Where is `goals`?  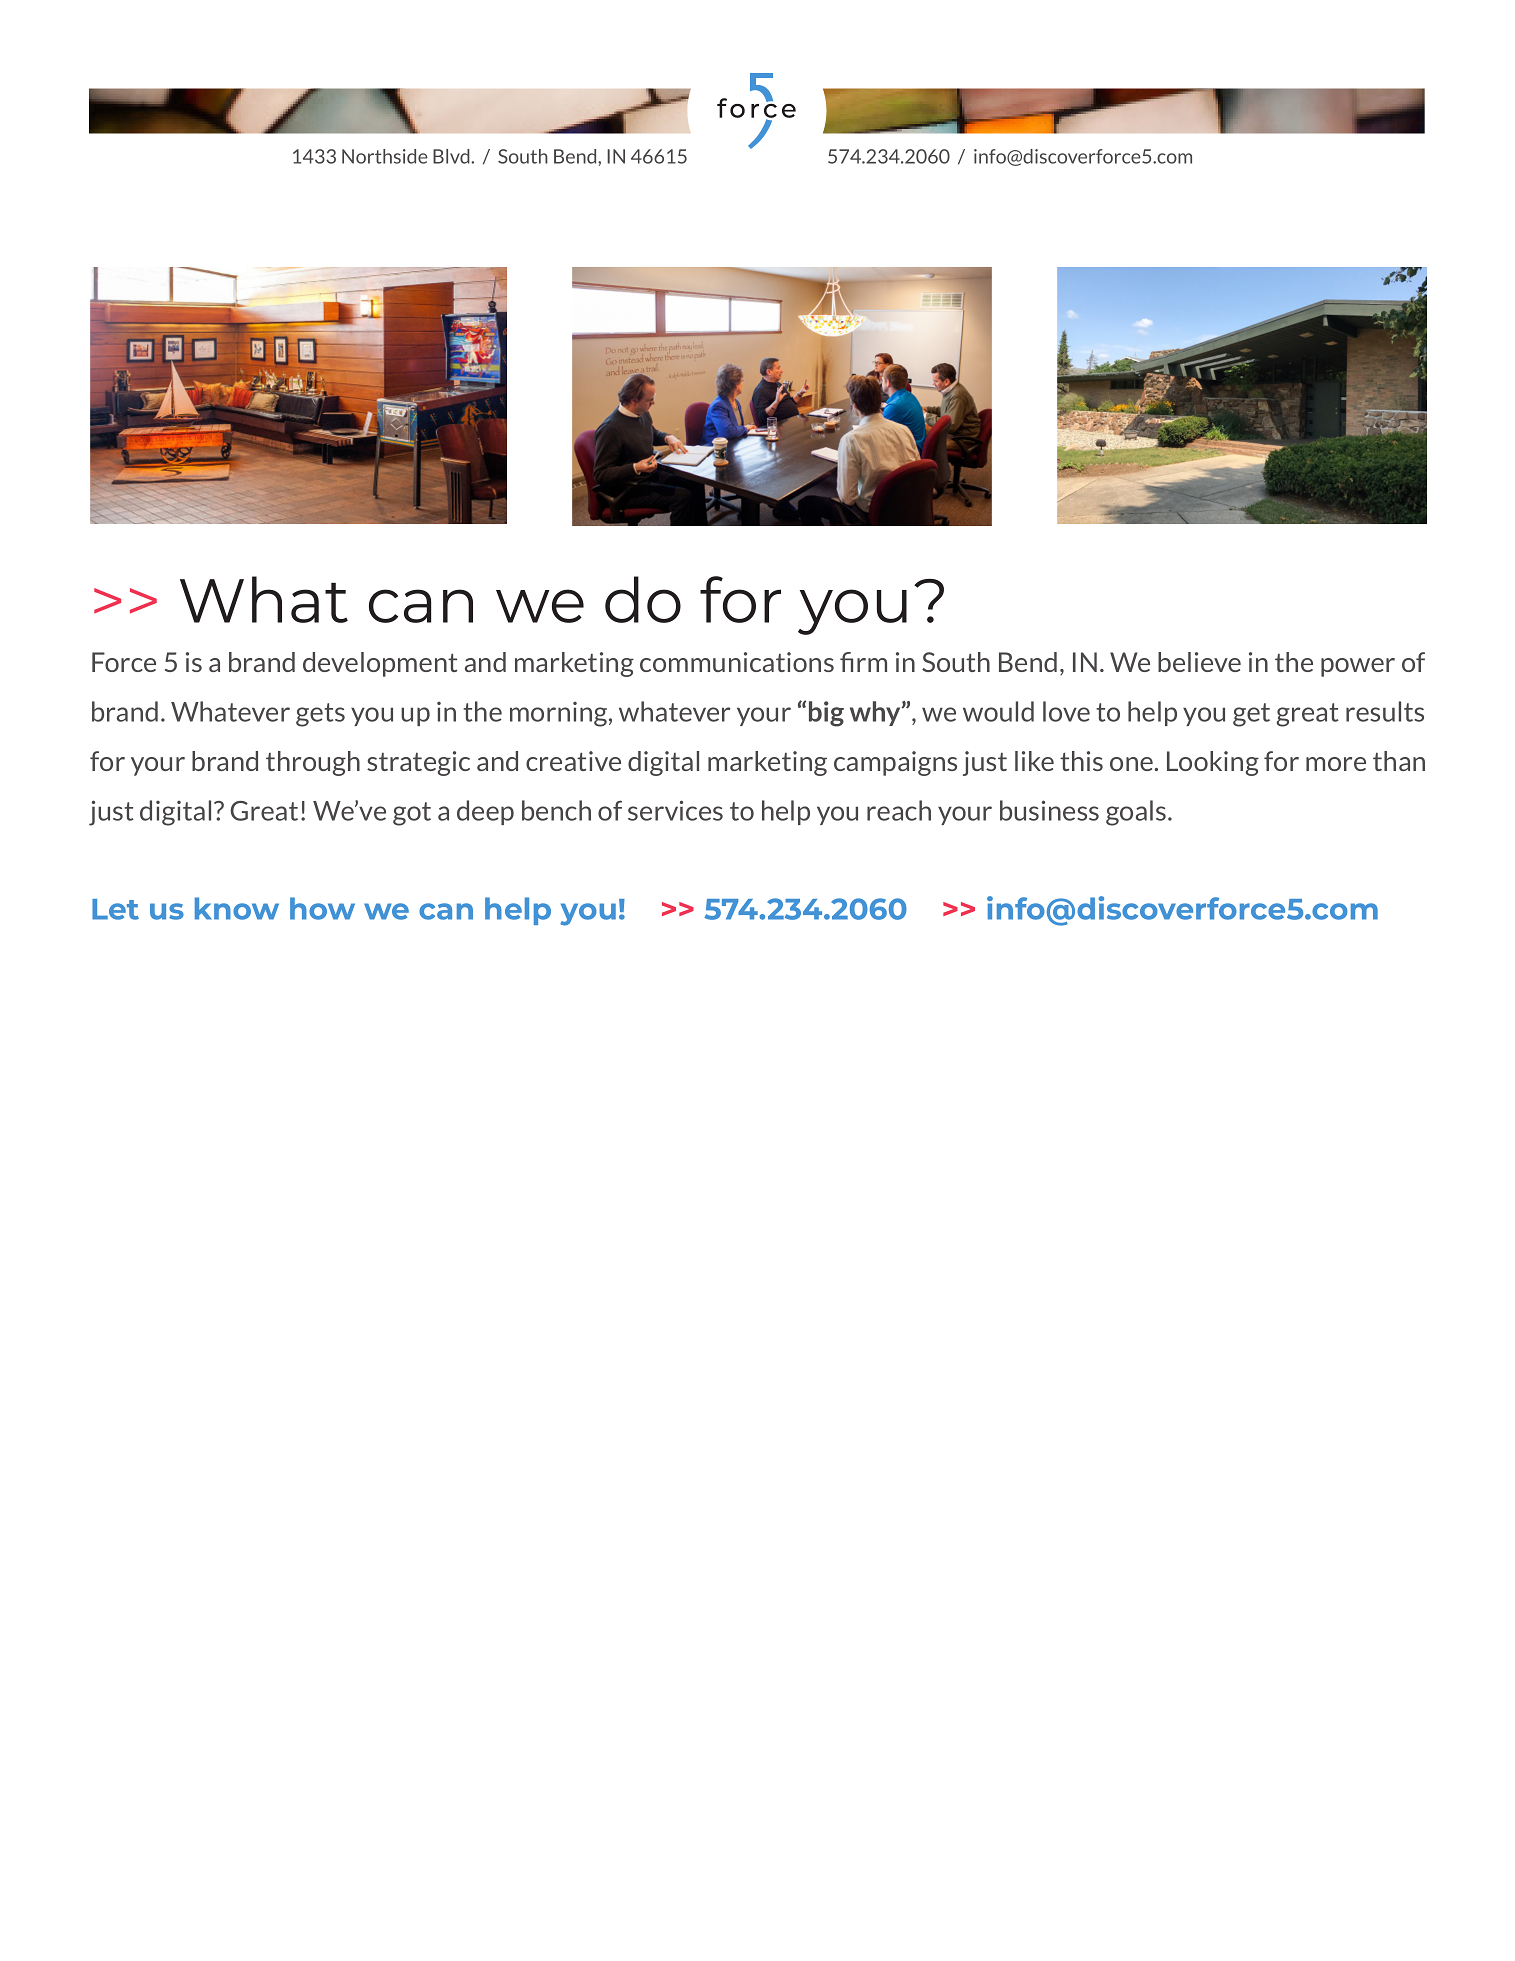 goals is located at coordinates (1137, 813).
